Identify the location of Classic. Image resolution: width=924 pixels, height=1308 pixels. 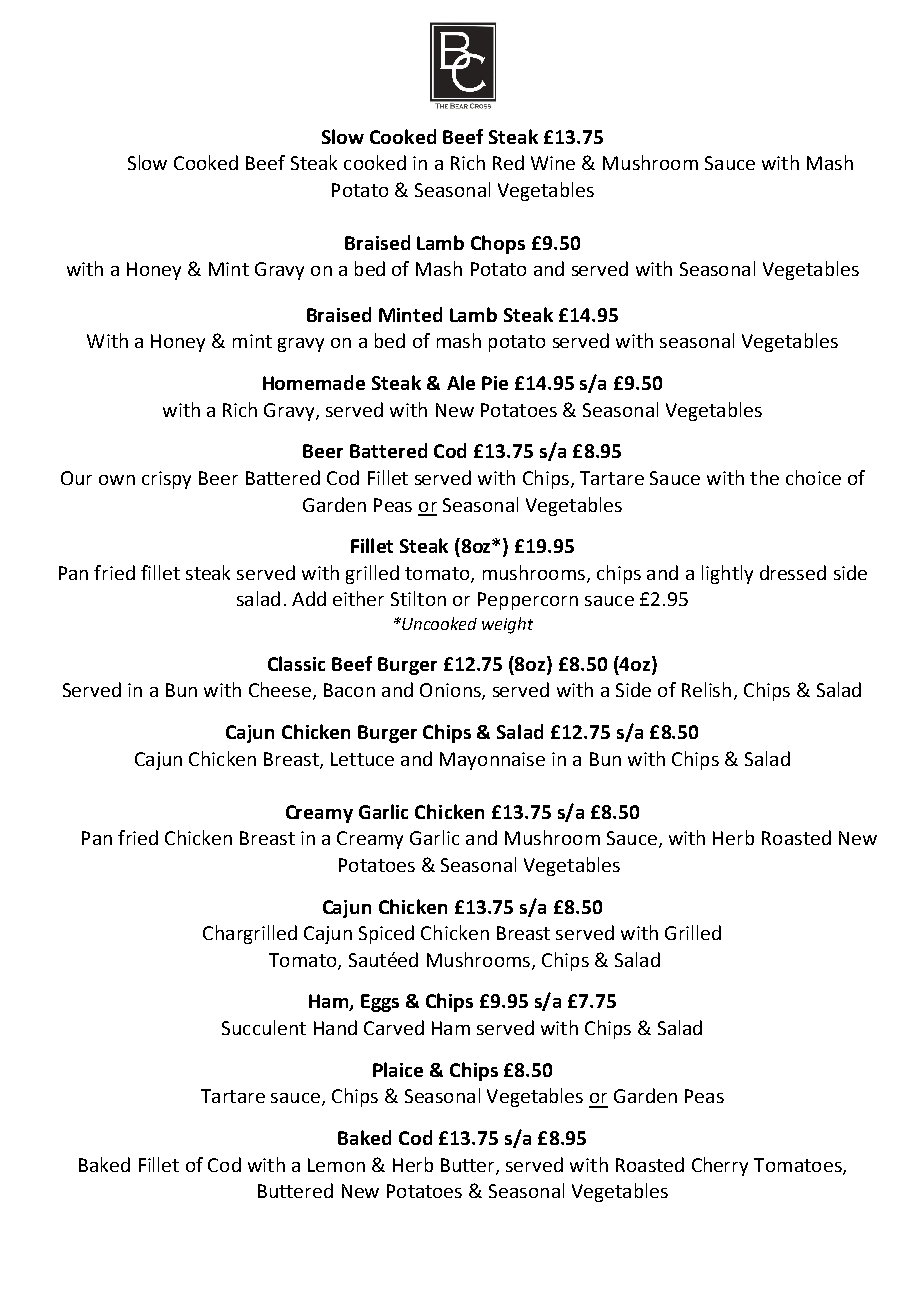
(296, 663).
